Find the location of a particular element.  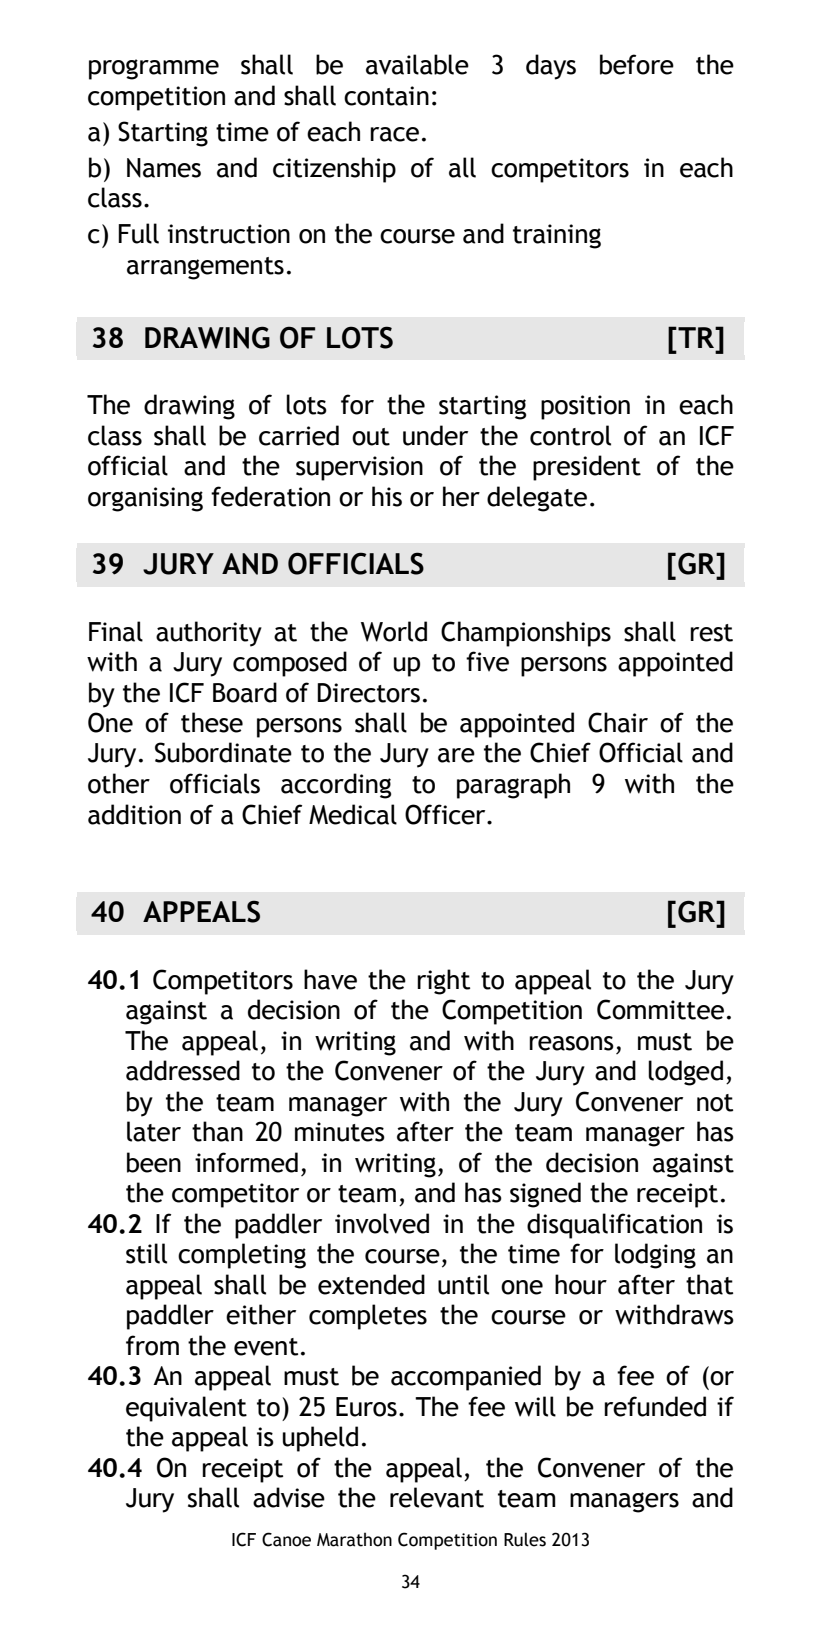

before is located at coordinates (637, 64).
